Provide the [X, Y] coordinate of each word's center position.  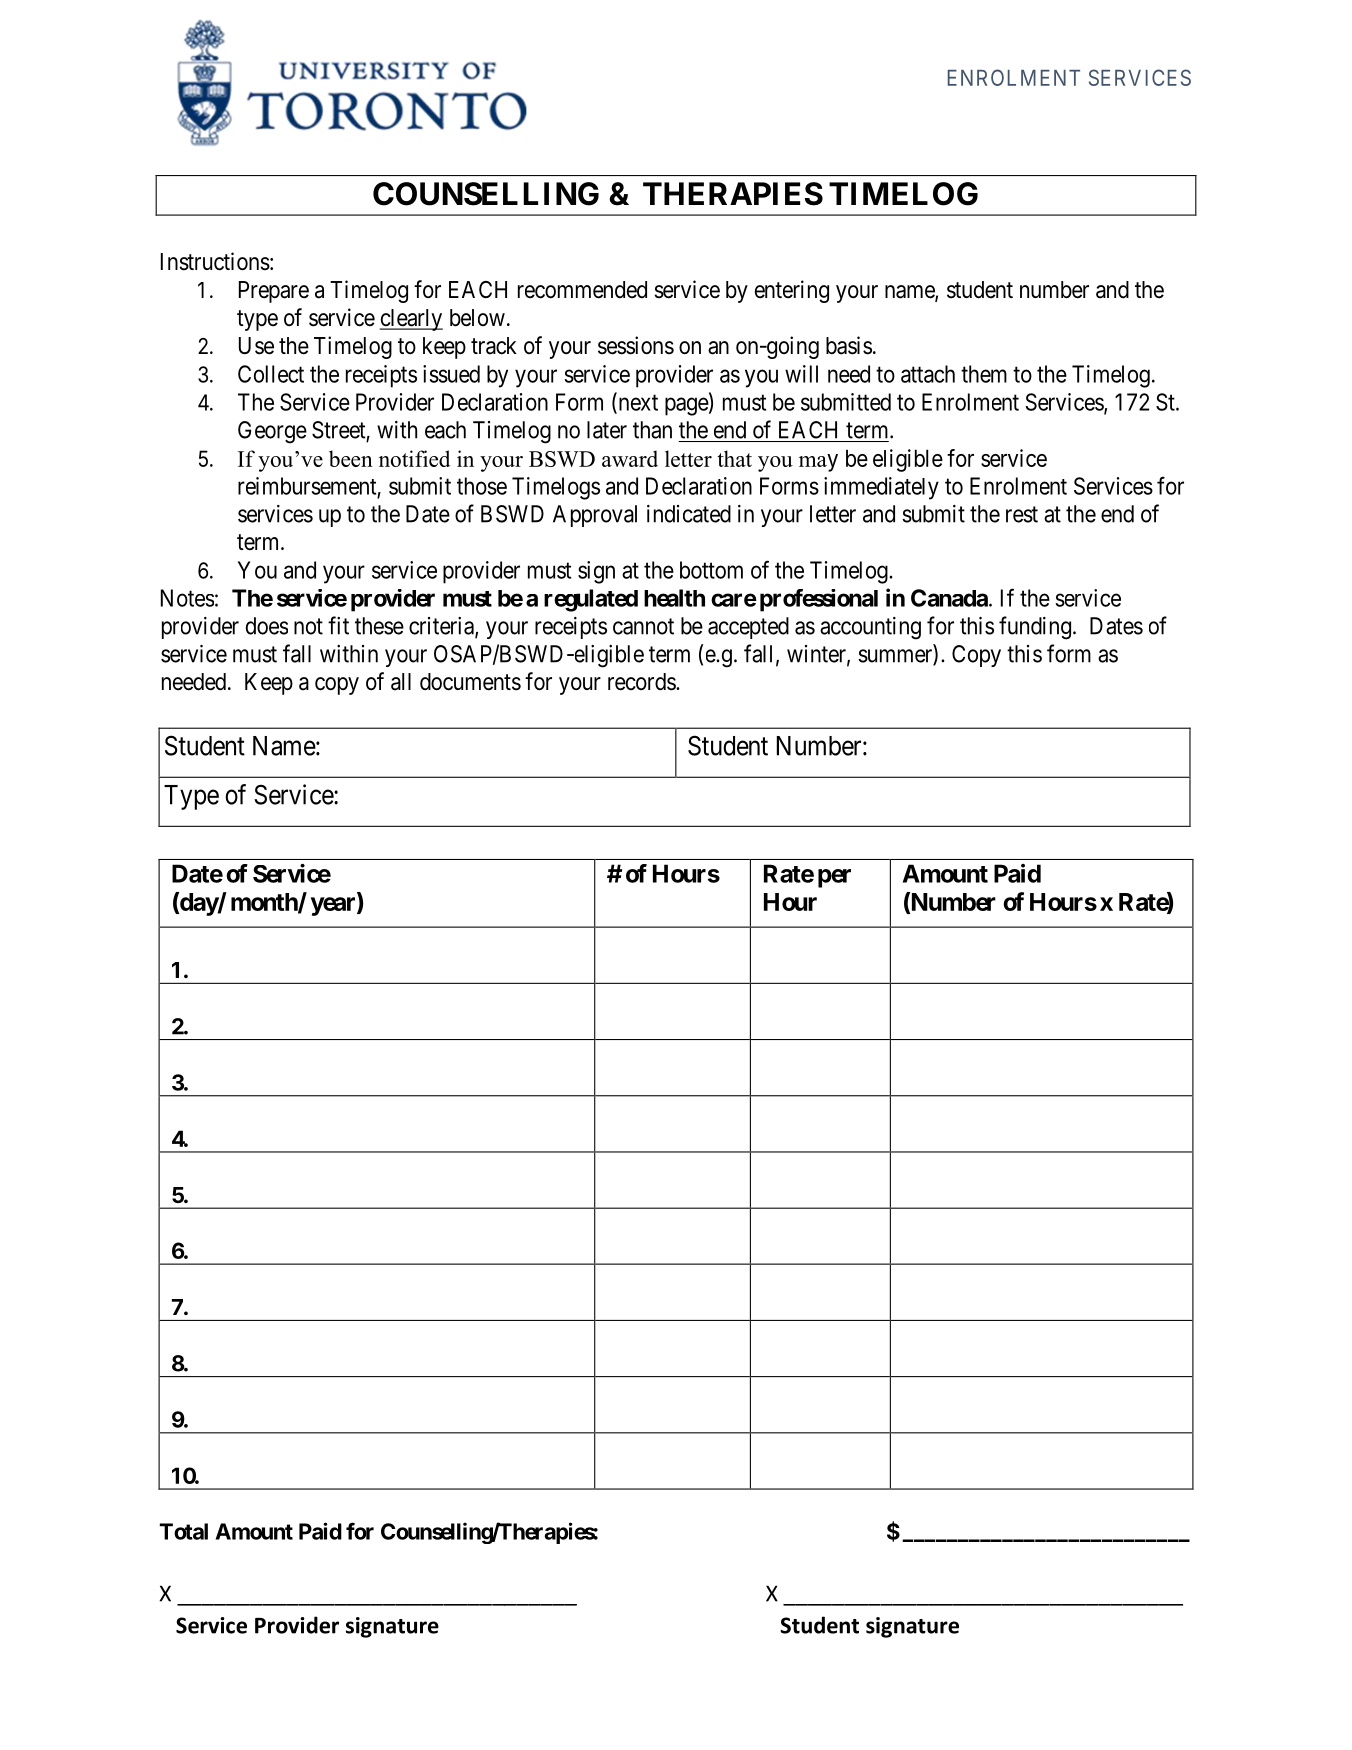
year [334, 906]
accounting [870, 628]
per [834, 878]
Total [184, 1531]
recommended [582, 290]
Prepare [274, 292]
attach [928, 374]
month [265, 903]
